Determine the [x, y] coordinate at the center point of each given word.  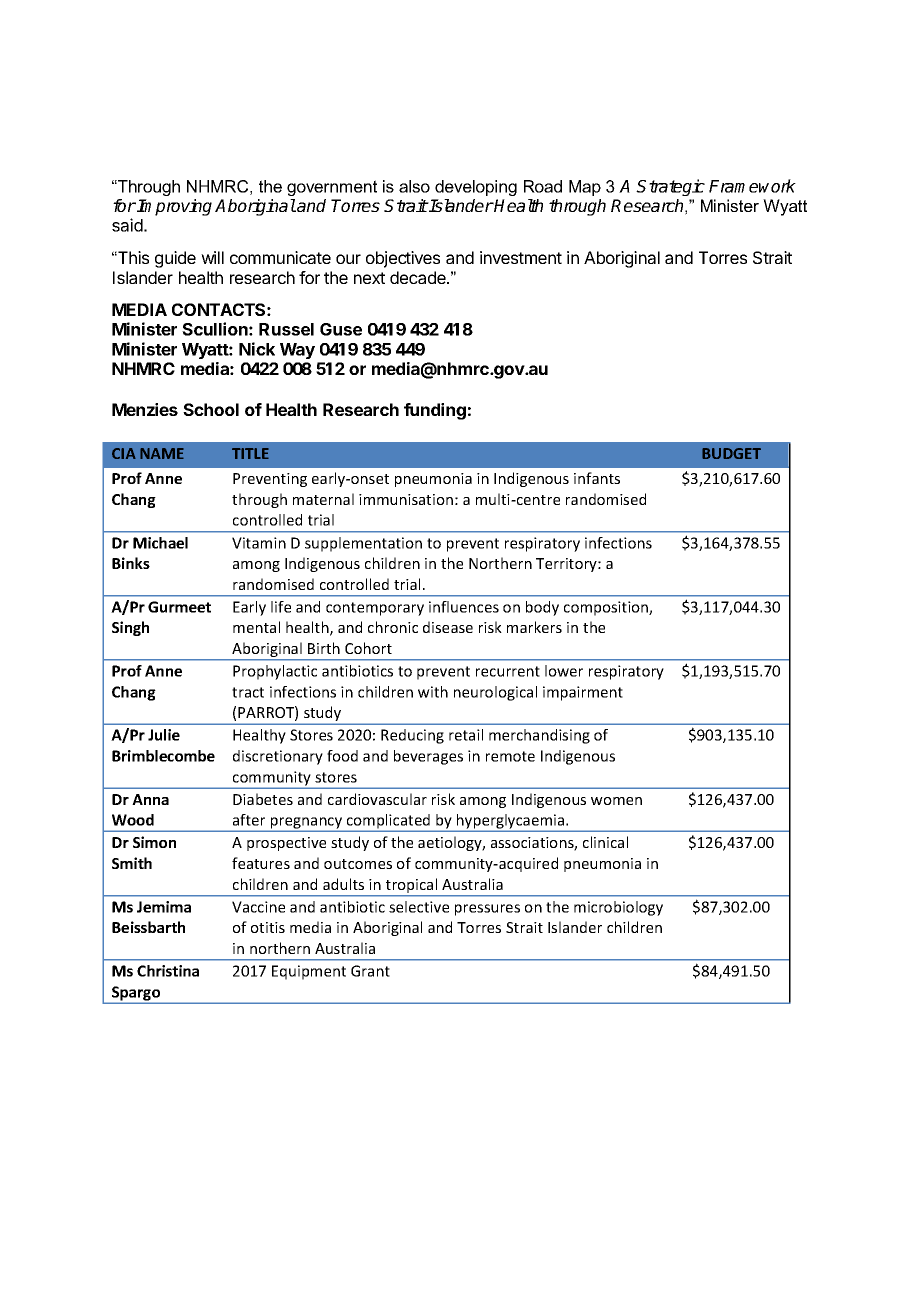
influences [464, 607]
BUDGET [731, 453]
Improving [174, 207]
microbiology [618, 908]
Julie [164, 735]
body [542, 608]
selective [419, 907]
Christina [168, 971]
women [616, 801]
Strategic [670, 187]
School [211, 409]
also [414, 186]
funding [435, 411]
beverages [428, 757]
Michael [160, 543]
